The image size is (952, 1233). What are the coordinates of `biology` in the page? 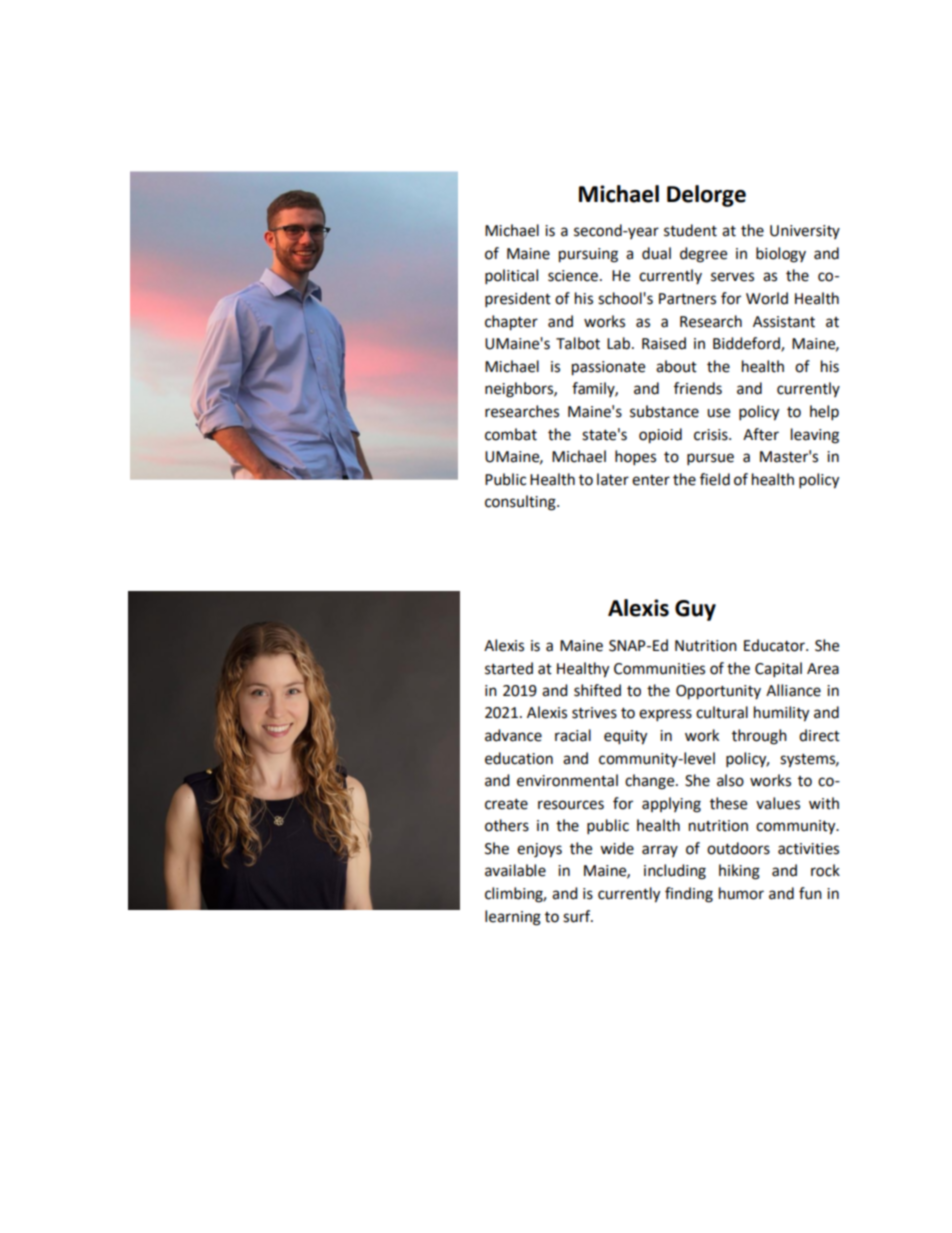 It's located at (781, 255).
